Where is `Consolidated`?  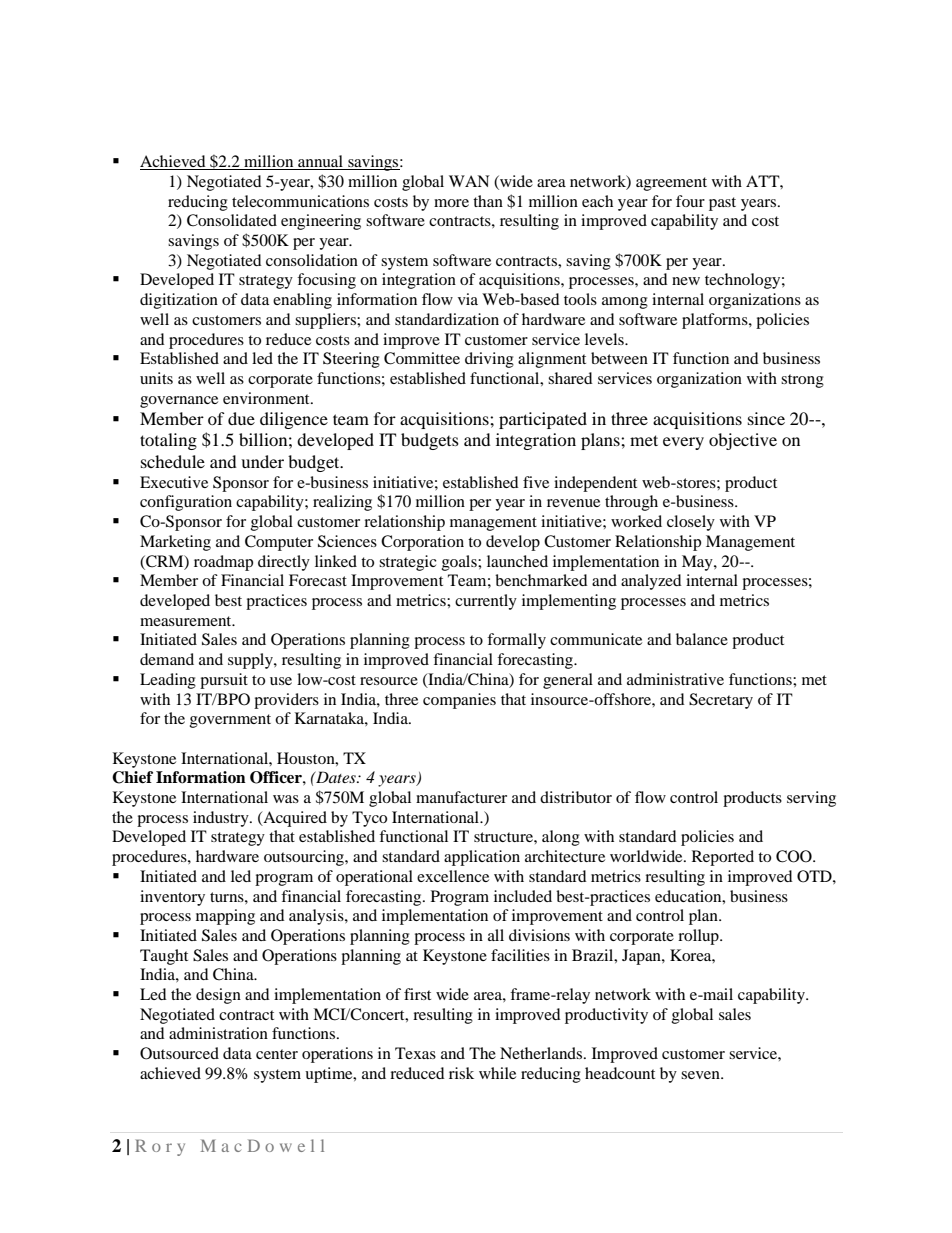
Consolidated is located at coordinates (232, 220).
